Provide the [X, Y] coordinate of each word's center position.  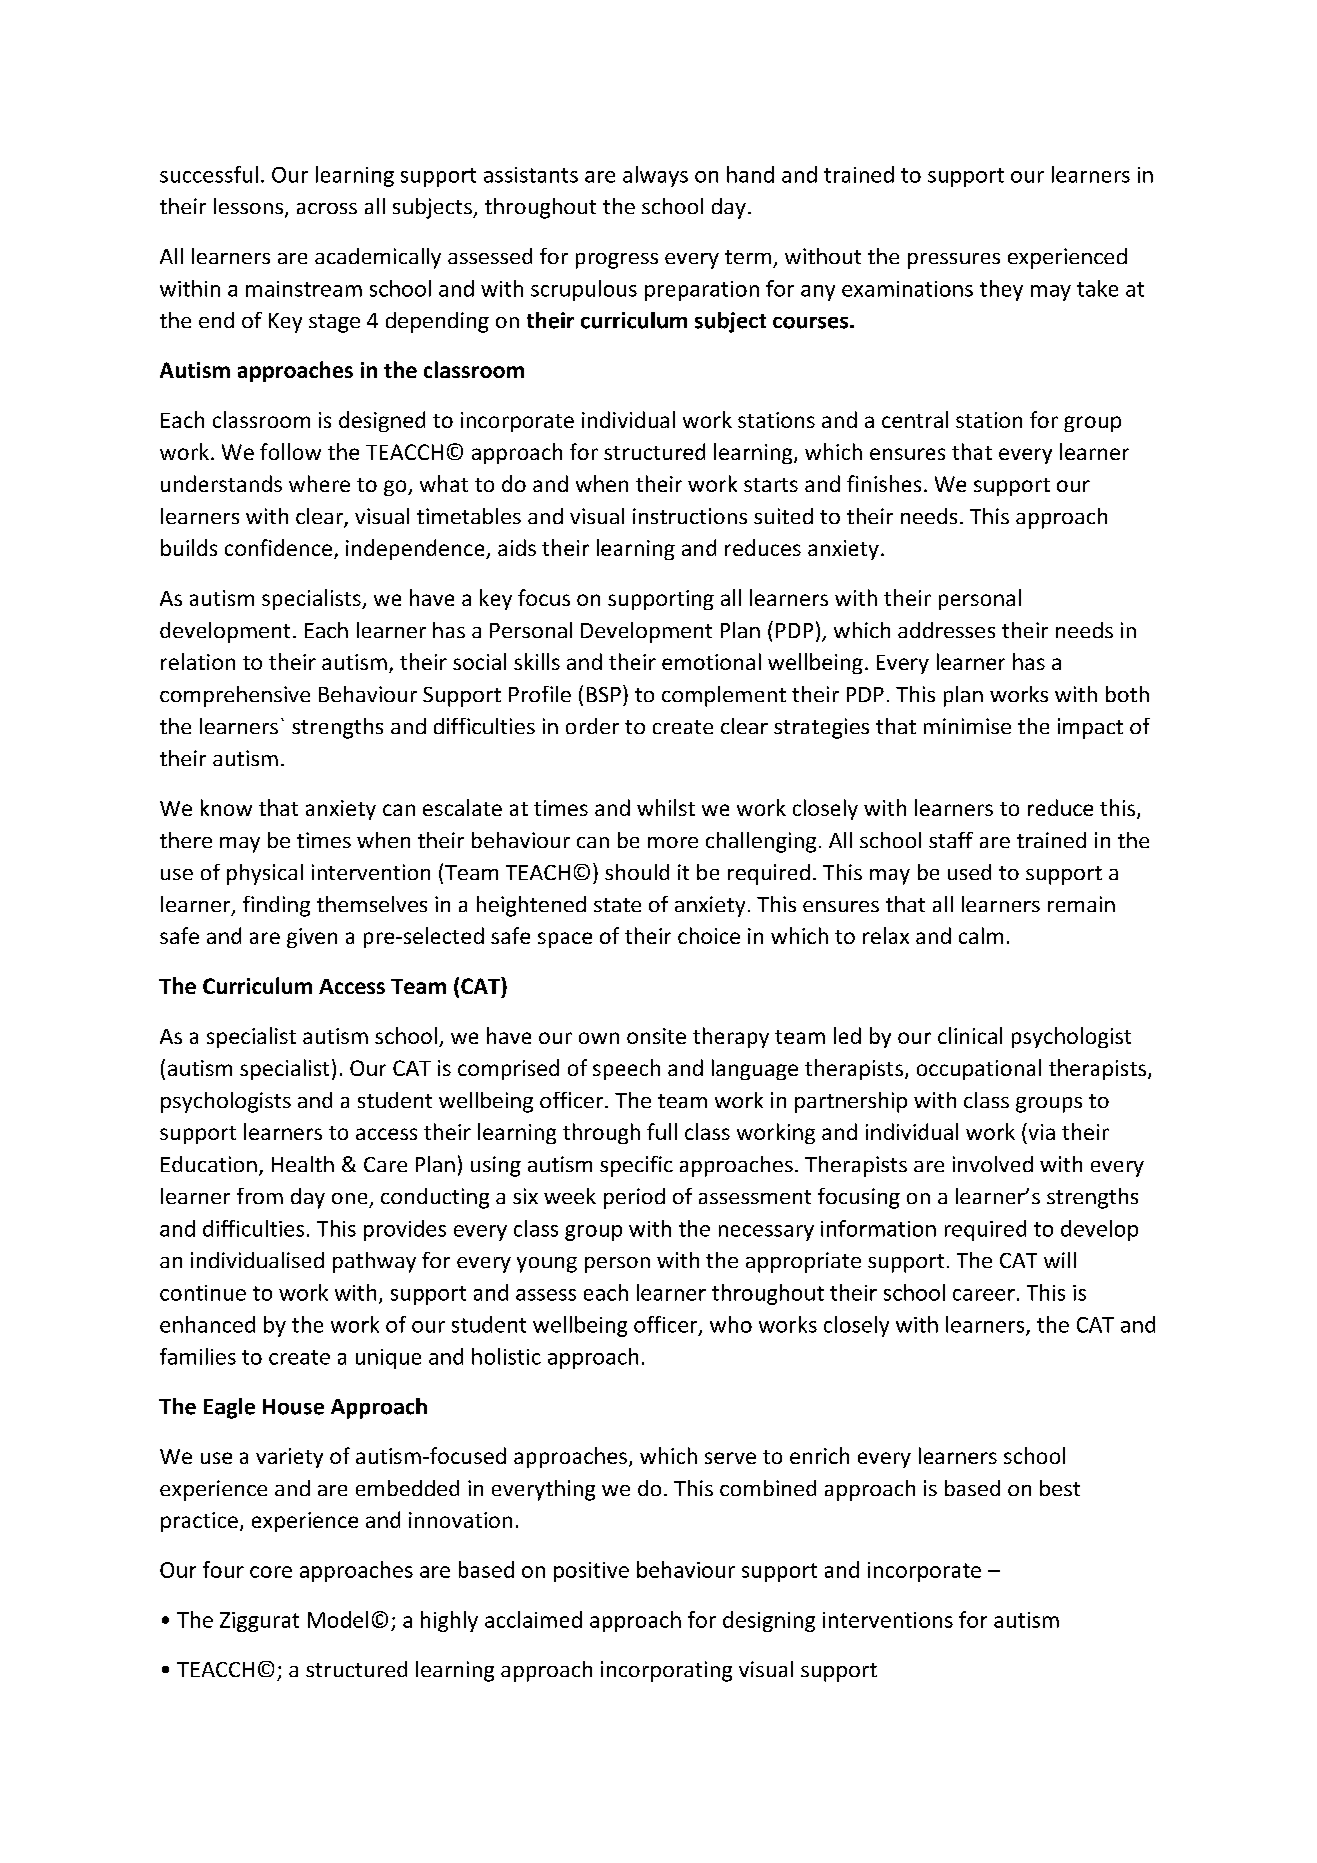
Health [303, 1164]
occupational [979, 1069]
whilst [666, 807]
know [226, 807]
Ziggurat [259, 1622]
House [293, 1407]
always [655, 176]
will [1060, 1260]
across [327, 208]
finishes [884, 483]
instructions [690, 516]
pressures [954, 261]
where [319, 483]
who [731, 1324]
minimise [967, 726]
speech [626, 1069]
